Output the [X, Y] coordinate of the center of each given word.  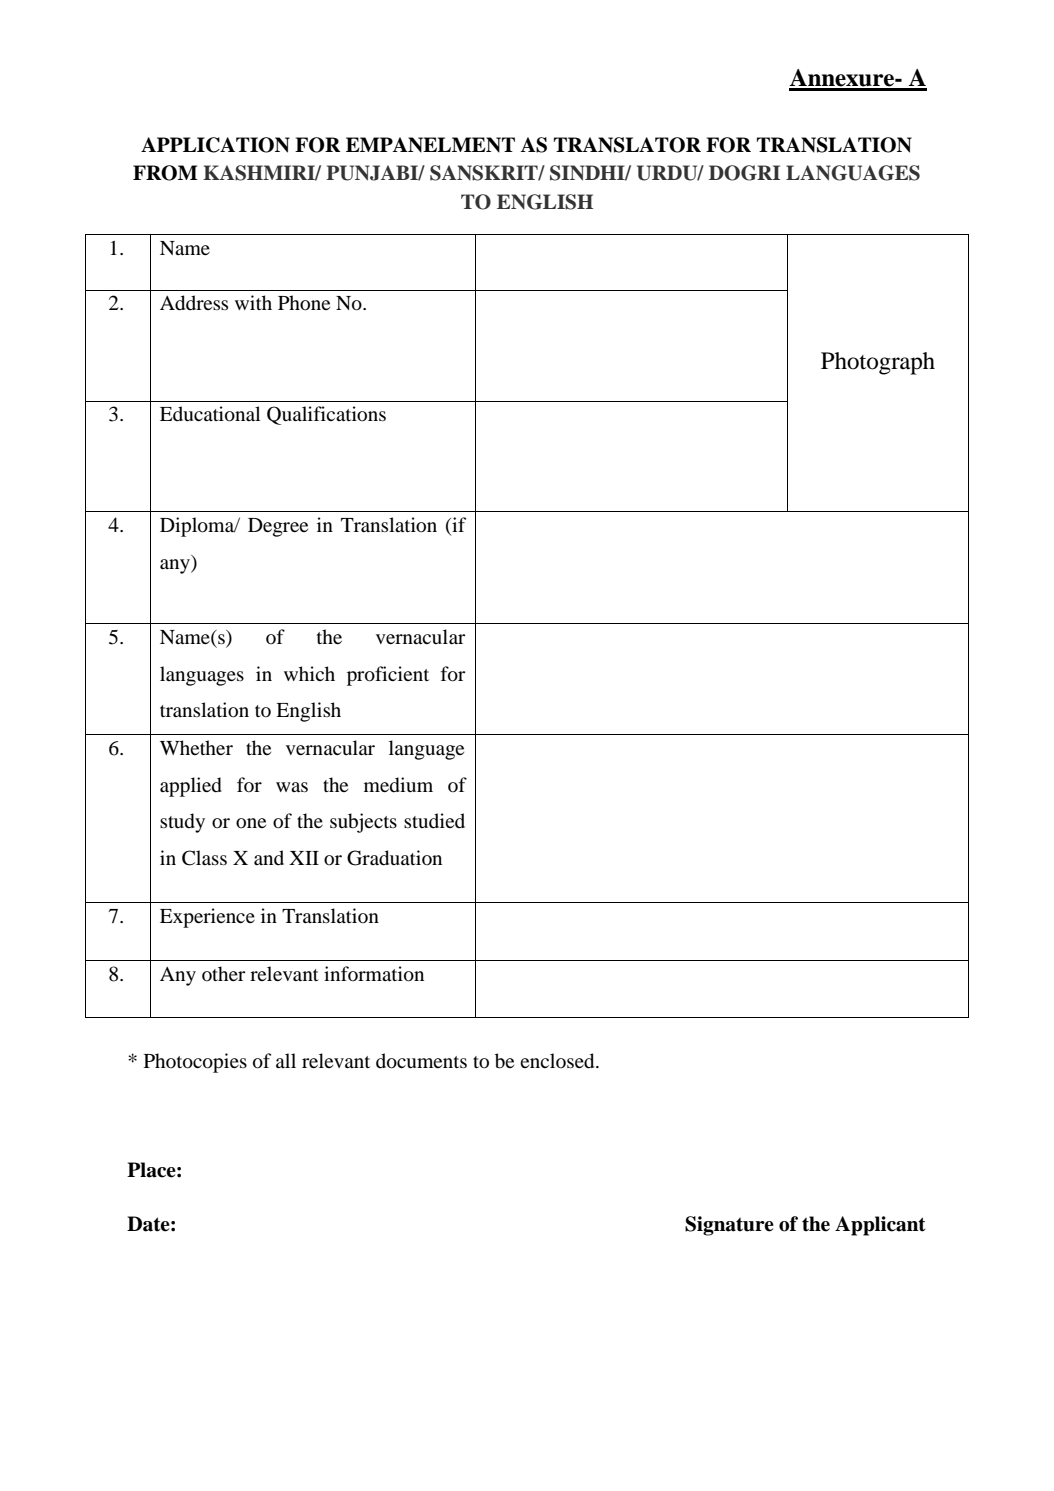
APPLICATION [215, 145]
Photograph [878, 363]
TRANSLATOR [627, 145]
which [309, 673]
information [374, 974]
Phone [304, 303]
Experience [207, 918]
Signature [729, 1226]
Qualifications [326, 415]
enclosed [558, 1061]
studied [434, 820]
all [286, 1060]
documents [421, 1061]
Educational [210, 414]
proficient [388, 676]
